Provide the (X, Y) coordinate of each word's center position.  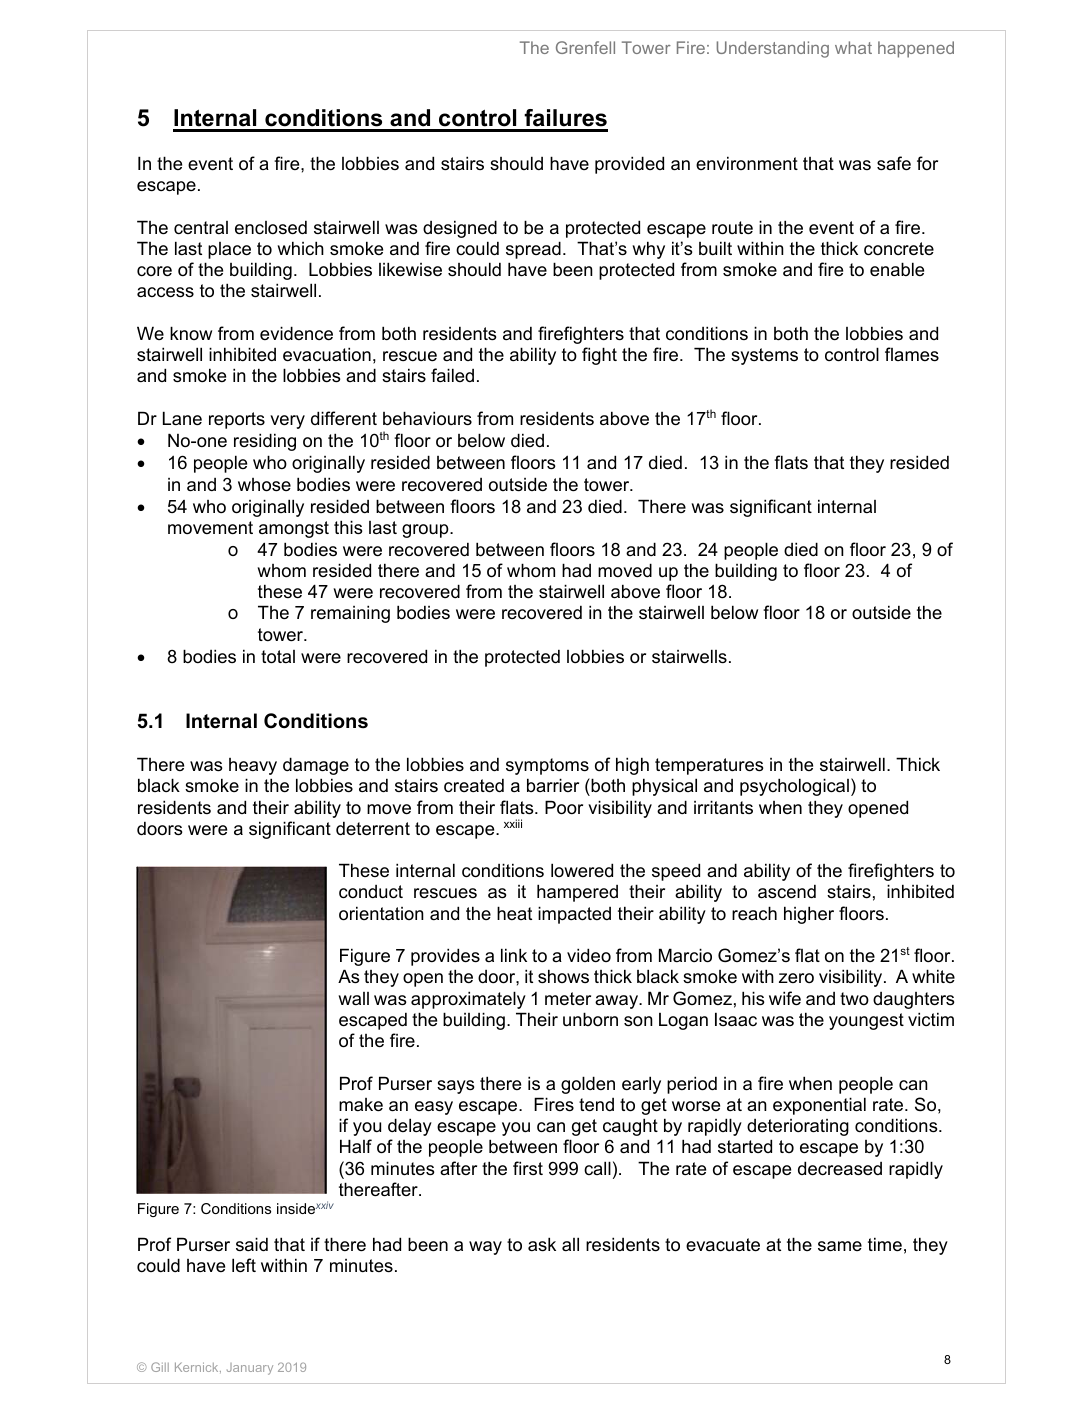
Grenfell (585, 47)
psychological (794, 787)
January (250, 1369)
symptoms (547, 766)
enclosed (271, 227)
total (278, 657)
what (853, 47)
